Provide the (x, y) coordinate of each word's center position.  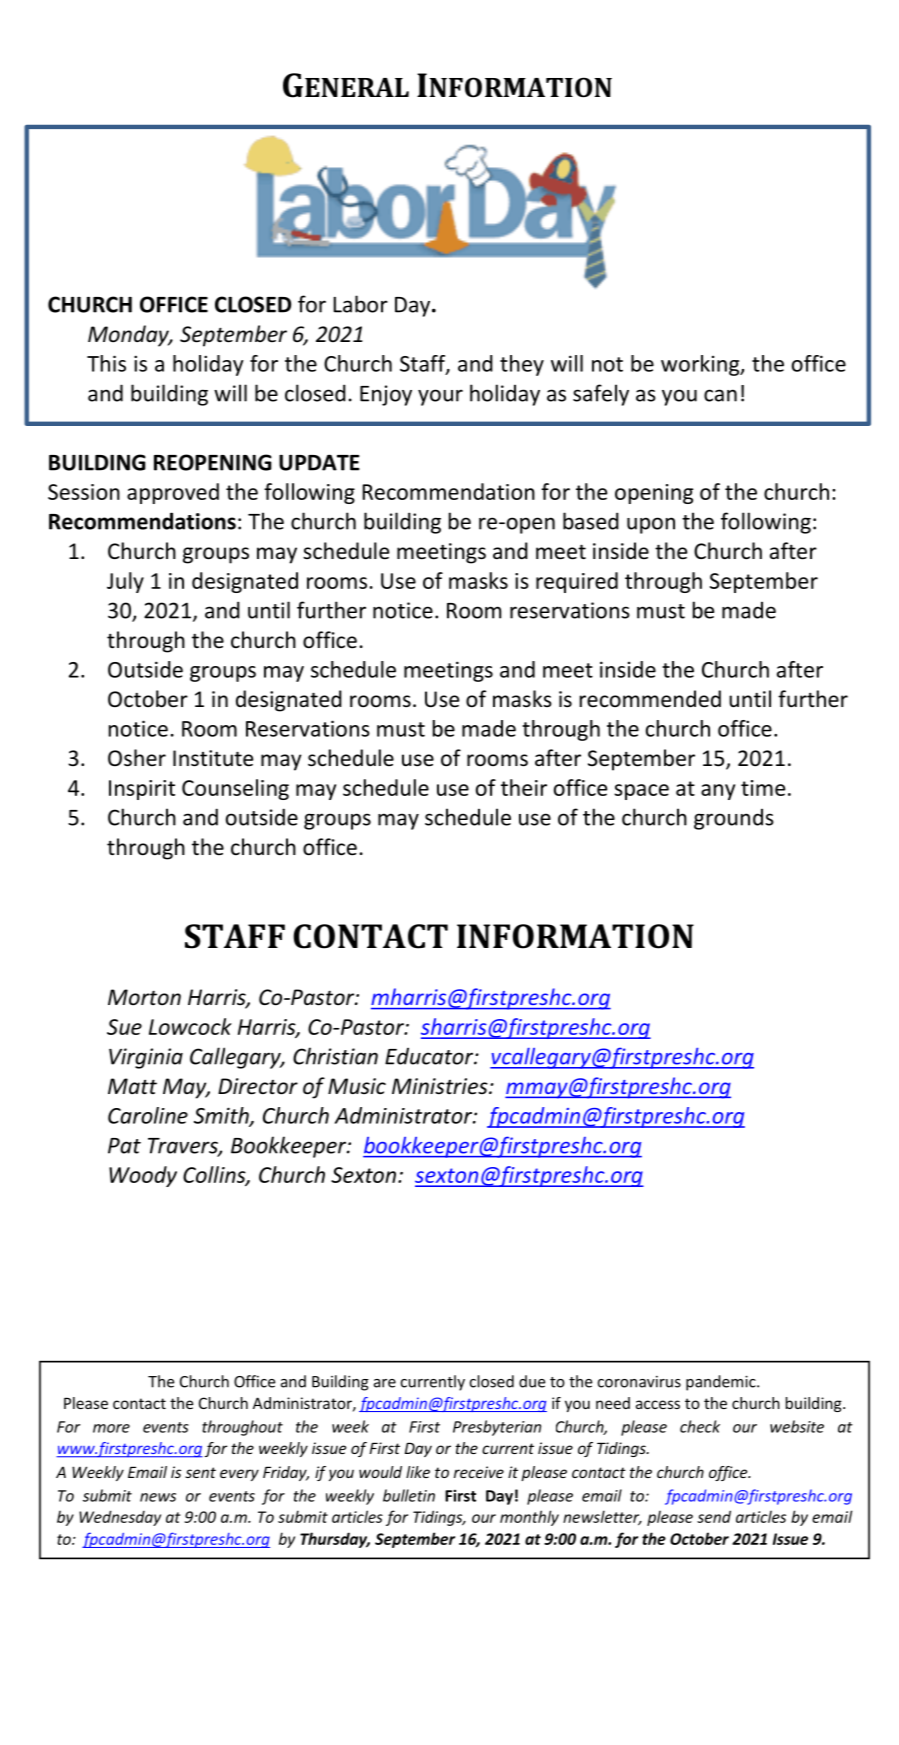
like (418, 1472)
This (106, 363)
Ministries (441, 1086)
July (125, 582)
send (714, 1516)
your (440, 397)
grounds (734, 819)
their (524, 787)
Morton (144, 997)
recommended (650, 699)
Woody (143, 1176)
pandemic (722, 1383)
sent (200, 1472)
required (577, 582)
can (720, 395)
